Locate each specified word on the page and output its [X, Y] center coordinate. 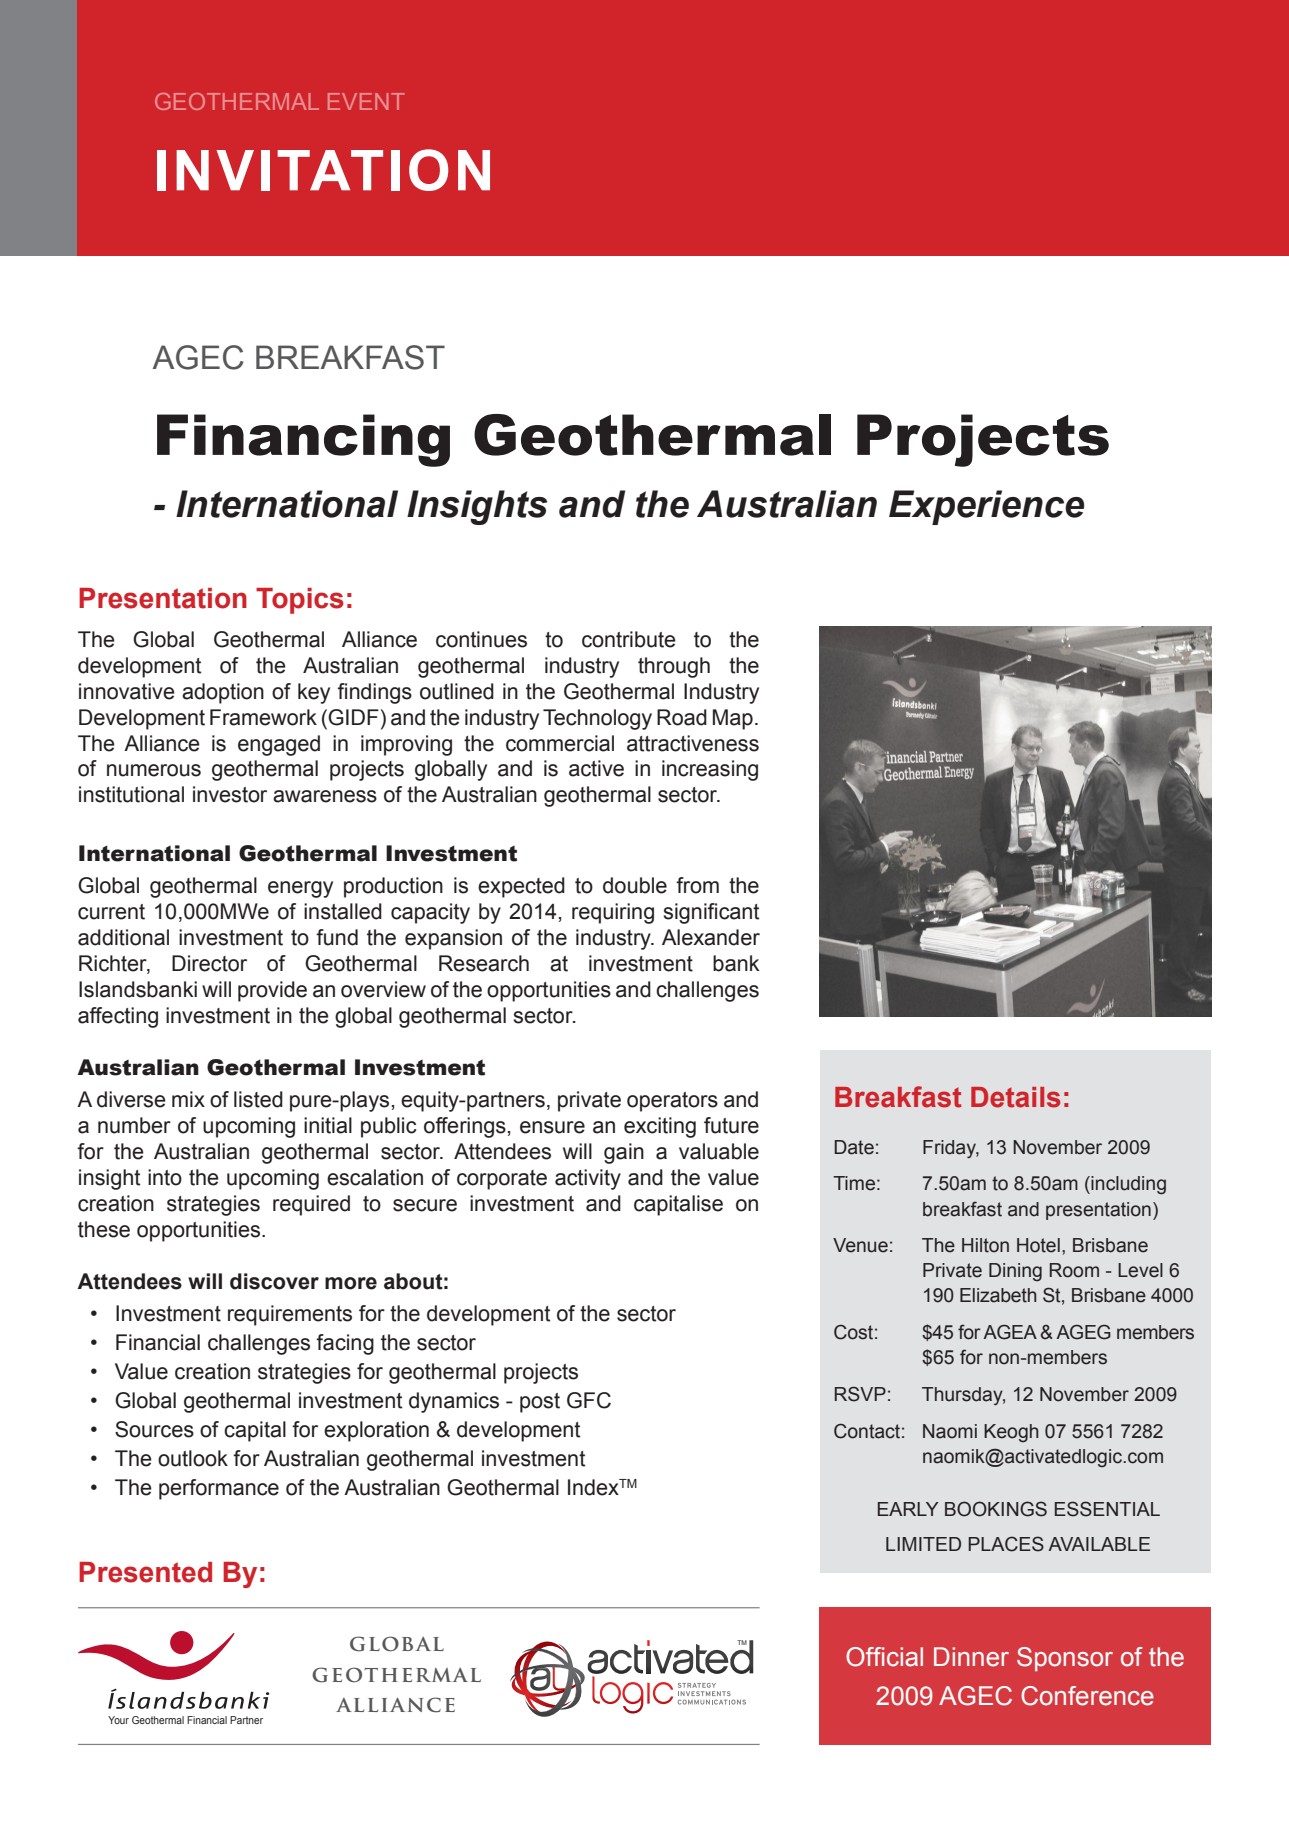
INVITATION [323, 170]
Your [118, 1720]
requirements [290, 1315]
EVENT [366, 101]
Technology [597, 719]
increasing [710, 770]
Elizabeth [998, 1295]
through [674, 667]
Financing [303, 440]
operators [672, 1102]
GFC [589, 1400]
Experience [986, 507]
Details [1015, 1097]
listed [258, 1099]
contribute [629, 639]
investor [230, 794]
